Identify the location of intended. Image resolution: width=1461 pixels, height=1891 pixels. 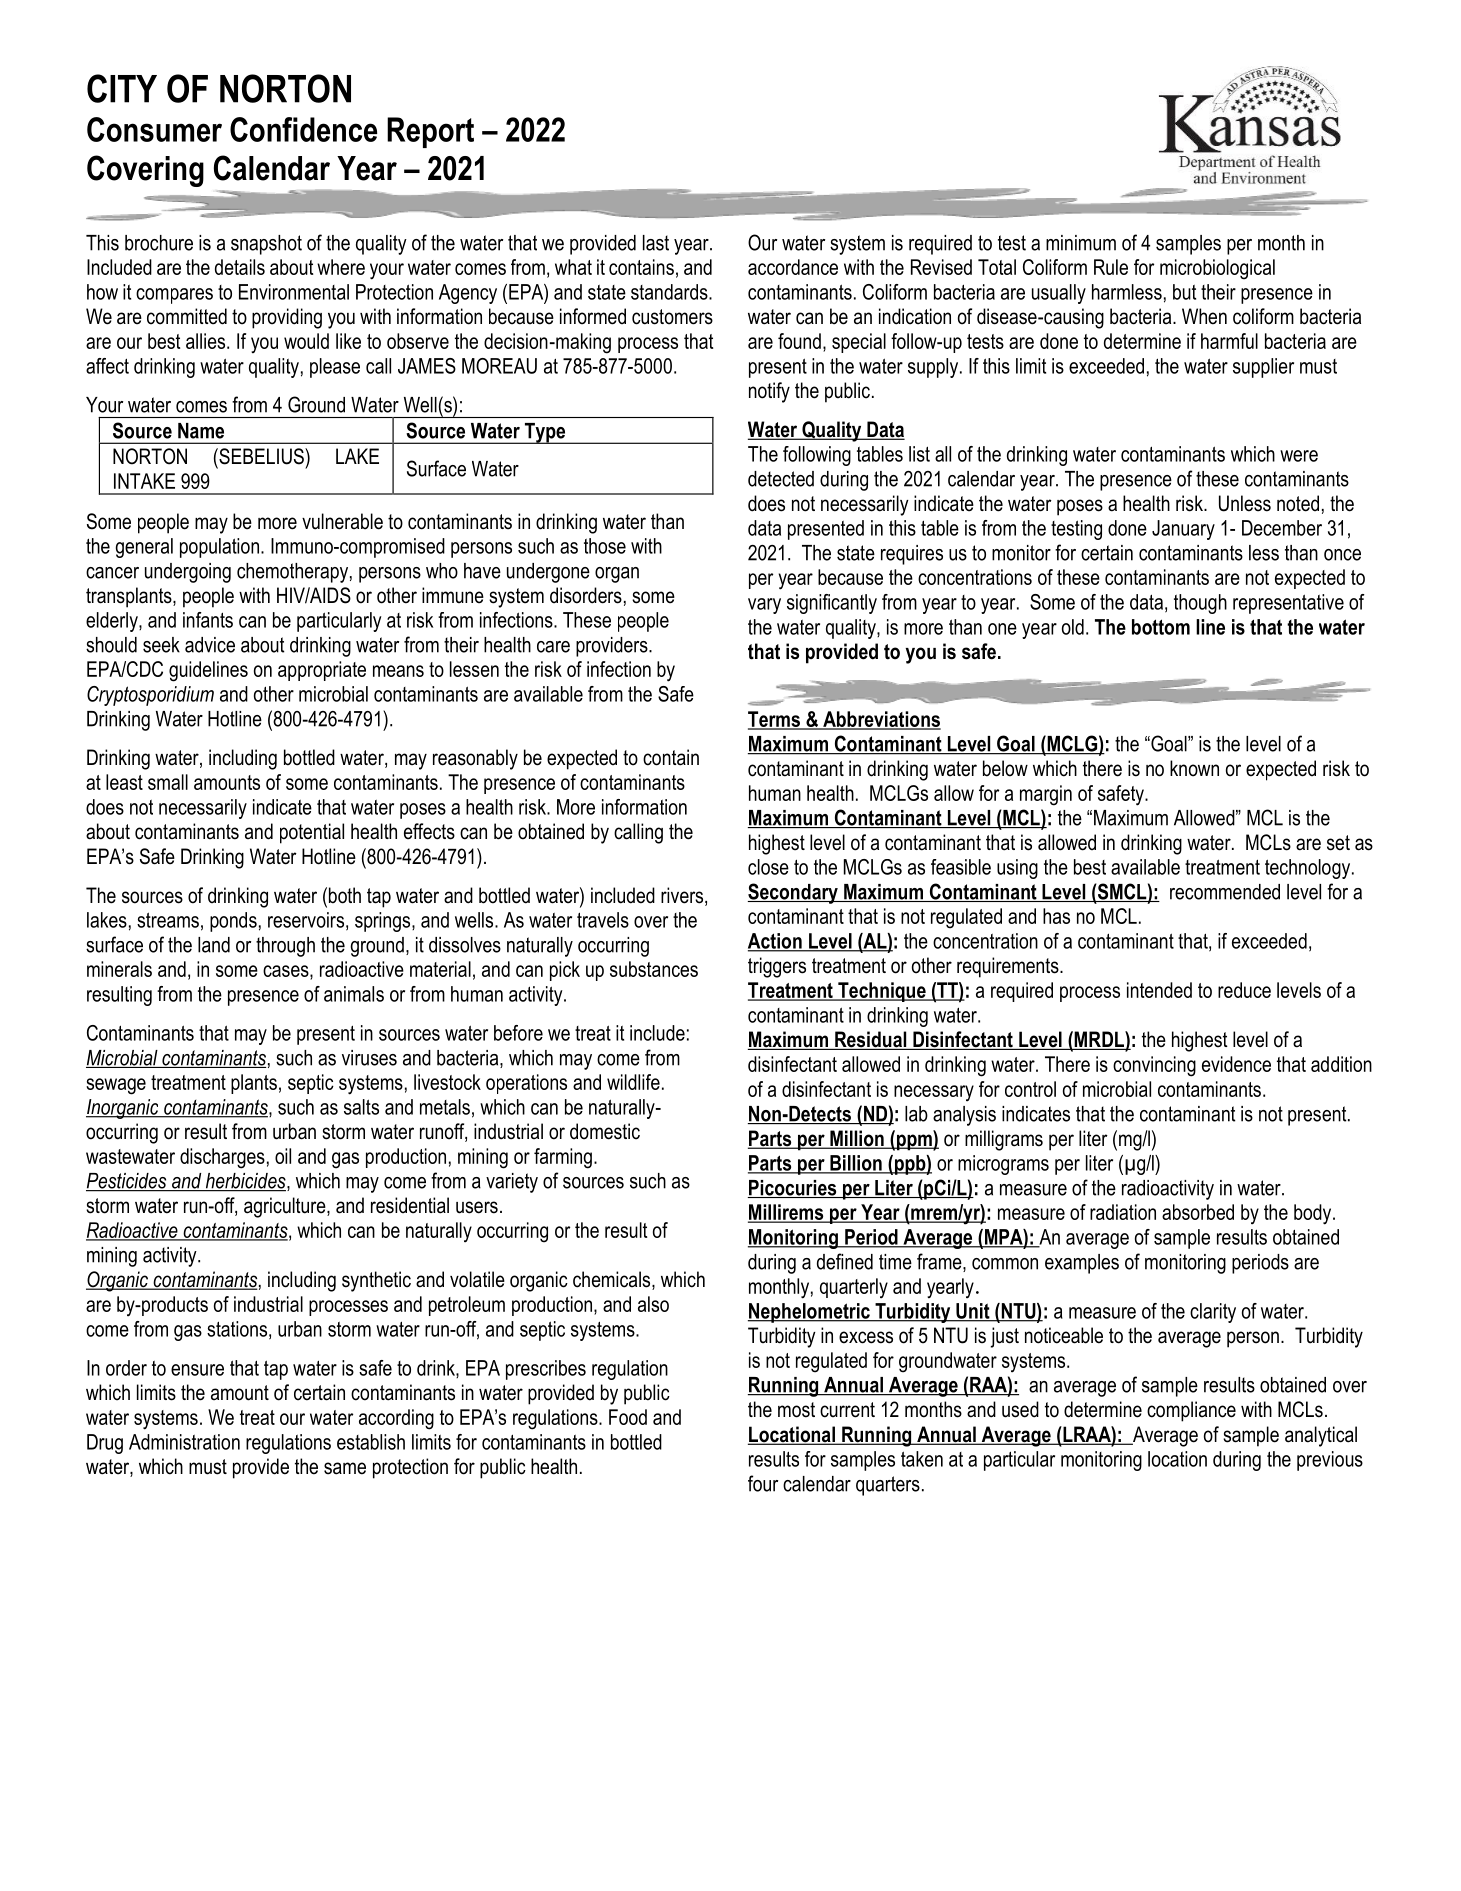
(1159, 990).
